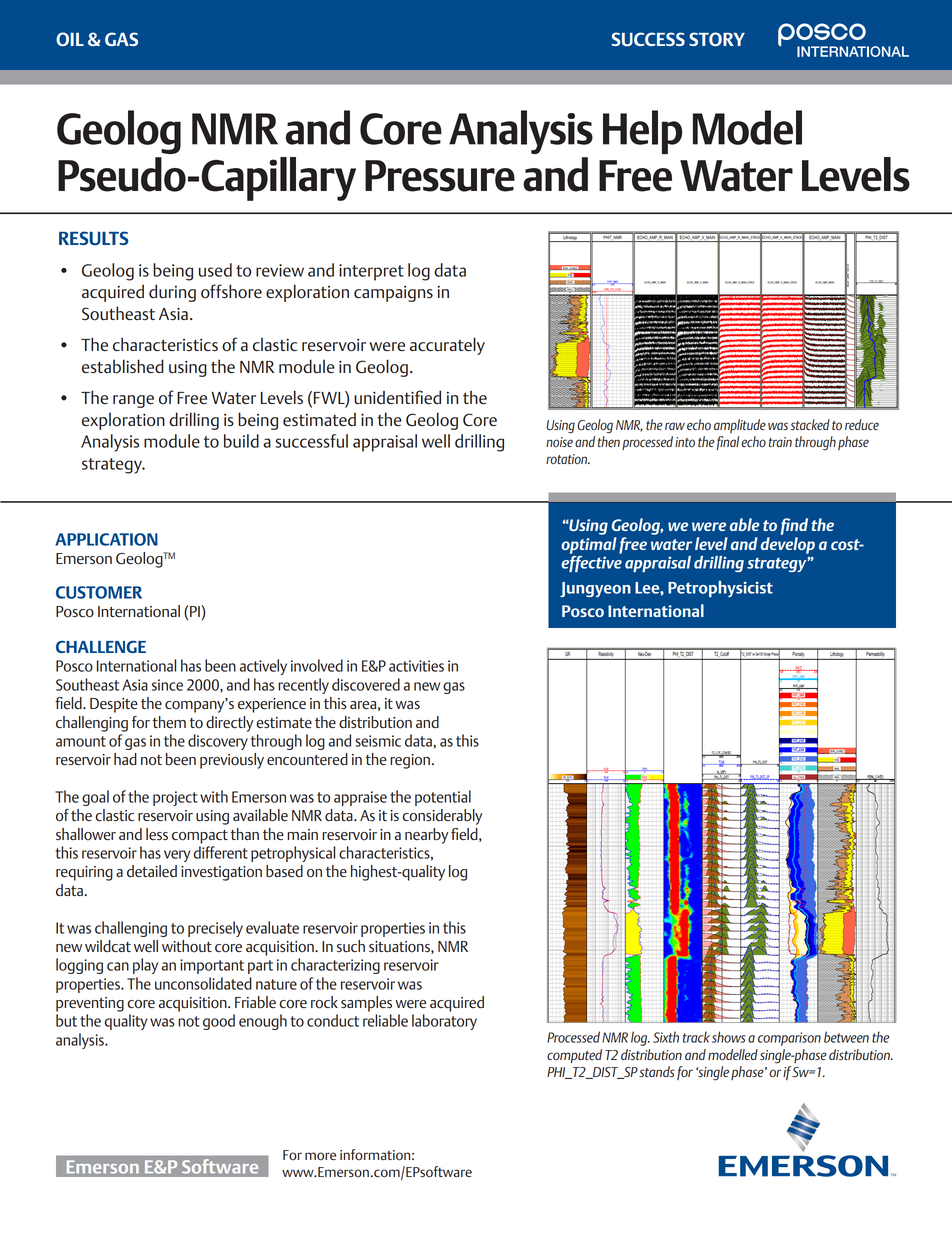  What do you see at coordinates (219, 1022) in the document?
I see `good` at bounding box center [219, 1022].
